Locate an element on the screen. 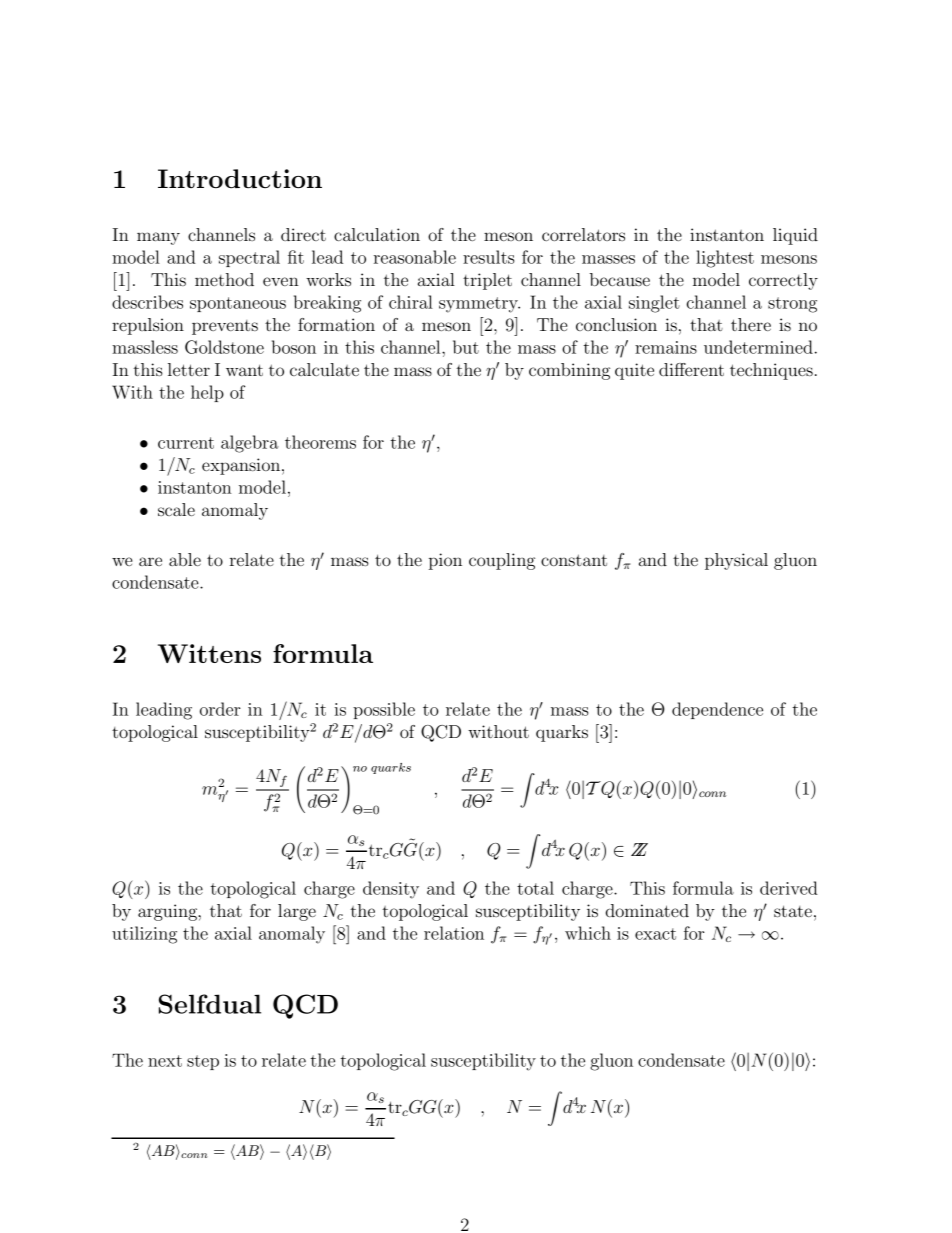 This screenshot has width=952, height=1233. but is located at coordinates (466, 347).
